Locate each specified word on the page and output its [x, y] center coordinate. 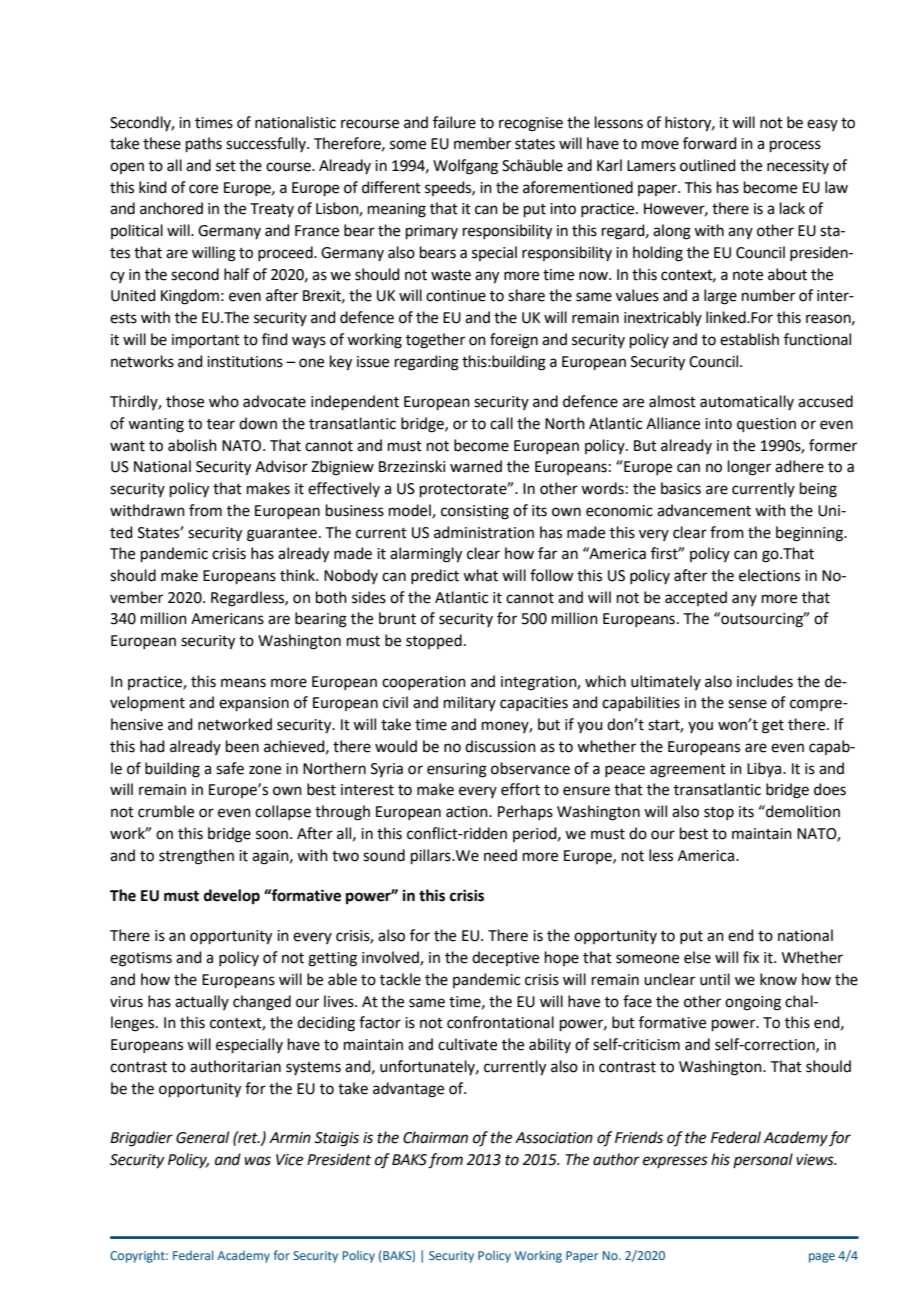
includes [765, 681]
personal [763, 1160]
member [482, 143]
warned [476, 466]
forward [710, 143]
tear [221, 424]
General [202, 1137]
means [243, 683]
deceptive [505, 958]
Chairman [435, 1137]
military [470, 703]
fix [751, 957]
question [766, 425]
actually [202, 1002]
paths [204, 144]
